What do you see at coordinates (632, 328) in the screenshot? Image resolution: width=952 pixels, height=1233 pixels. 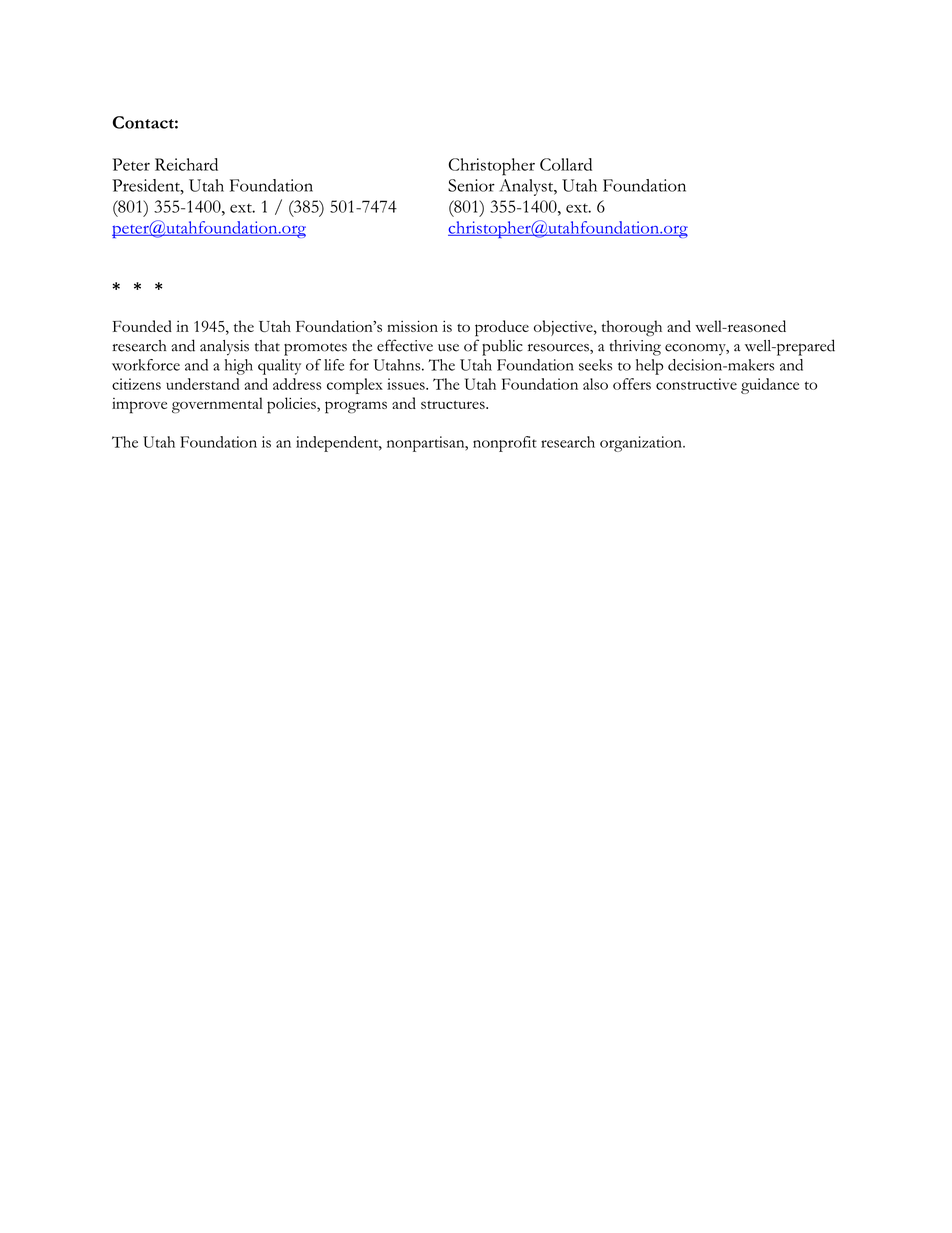 I see `thorough` at bounding box center [632, 328].
